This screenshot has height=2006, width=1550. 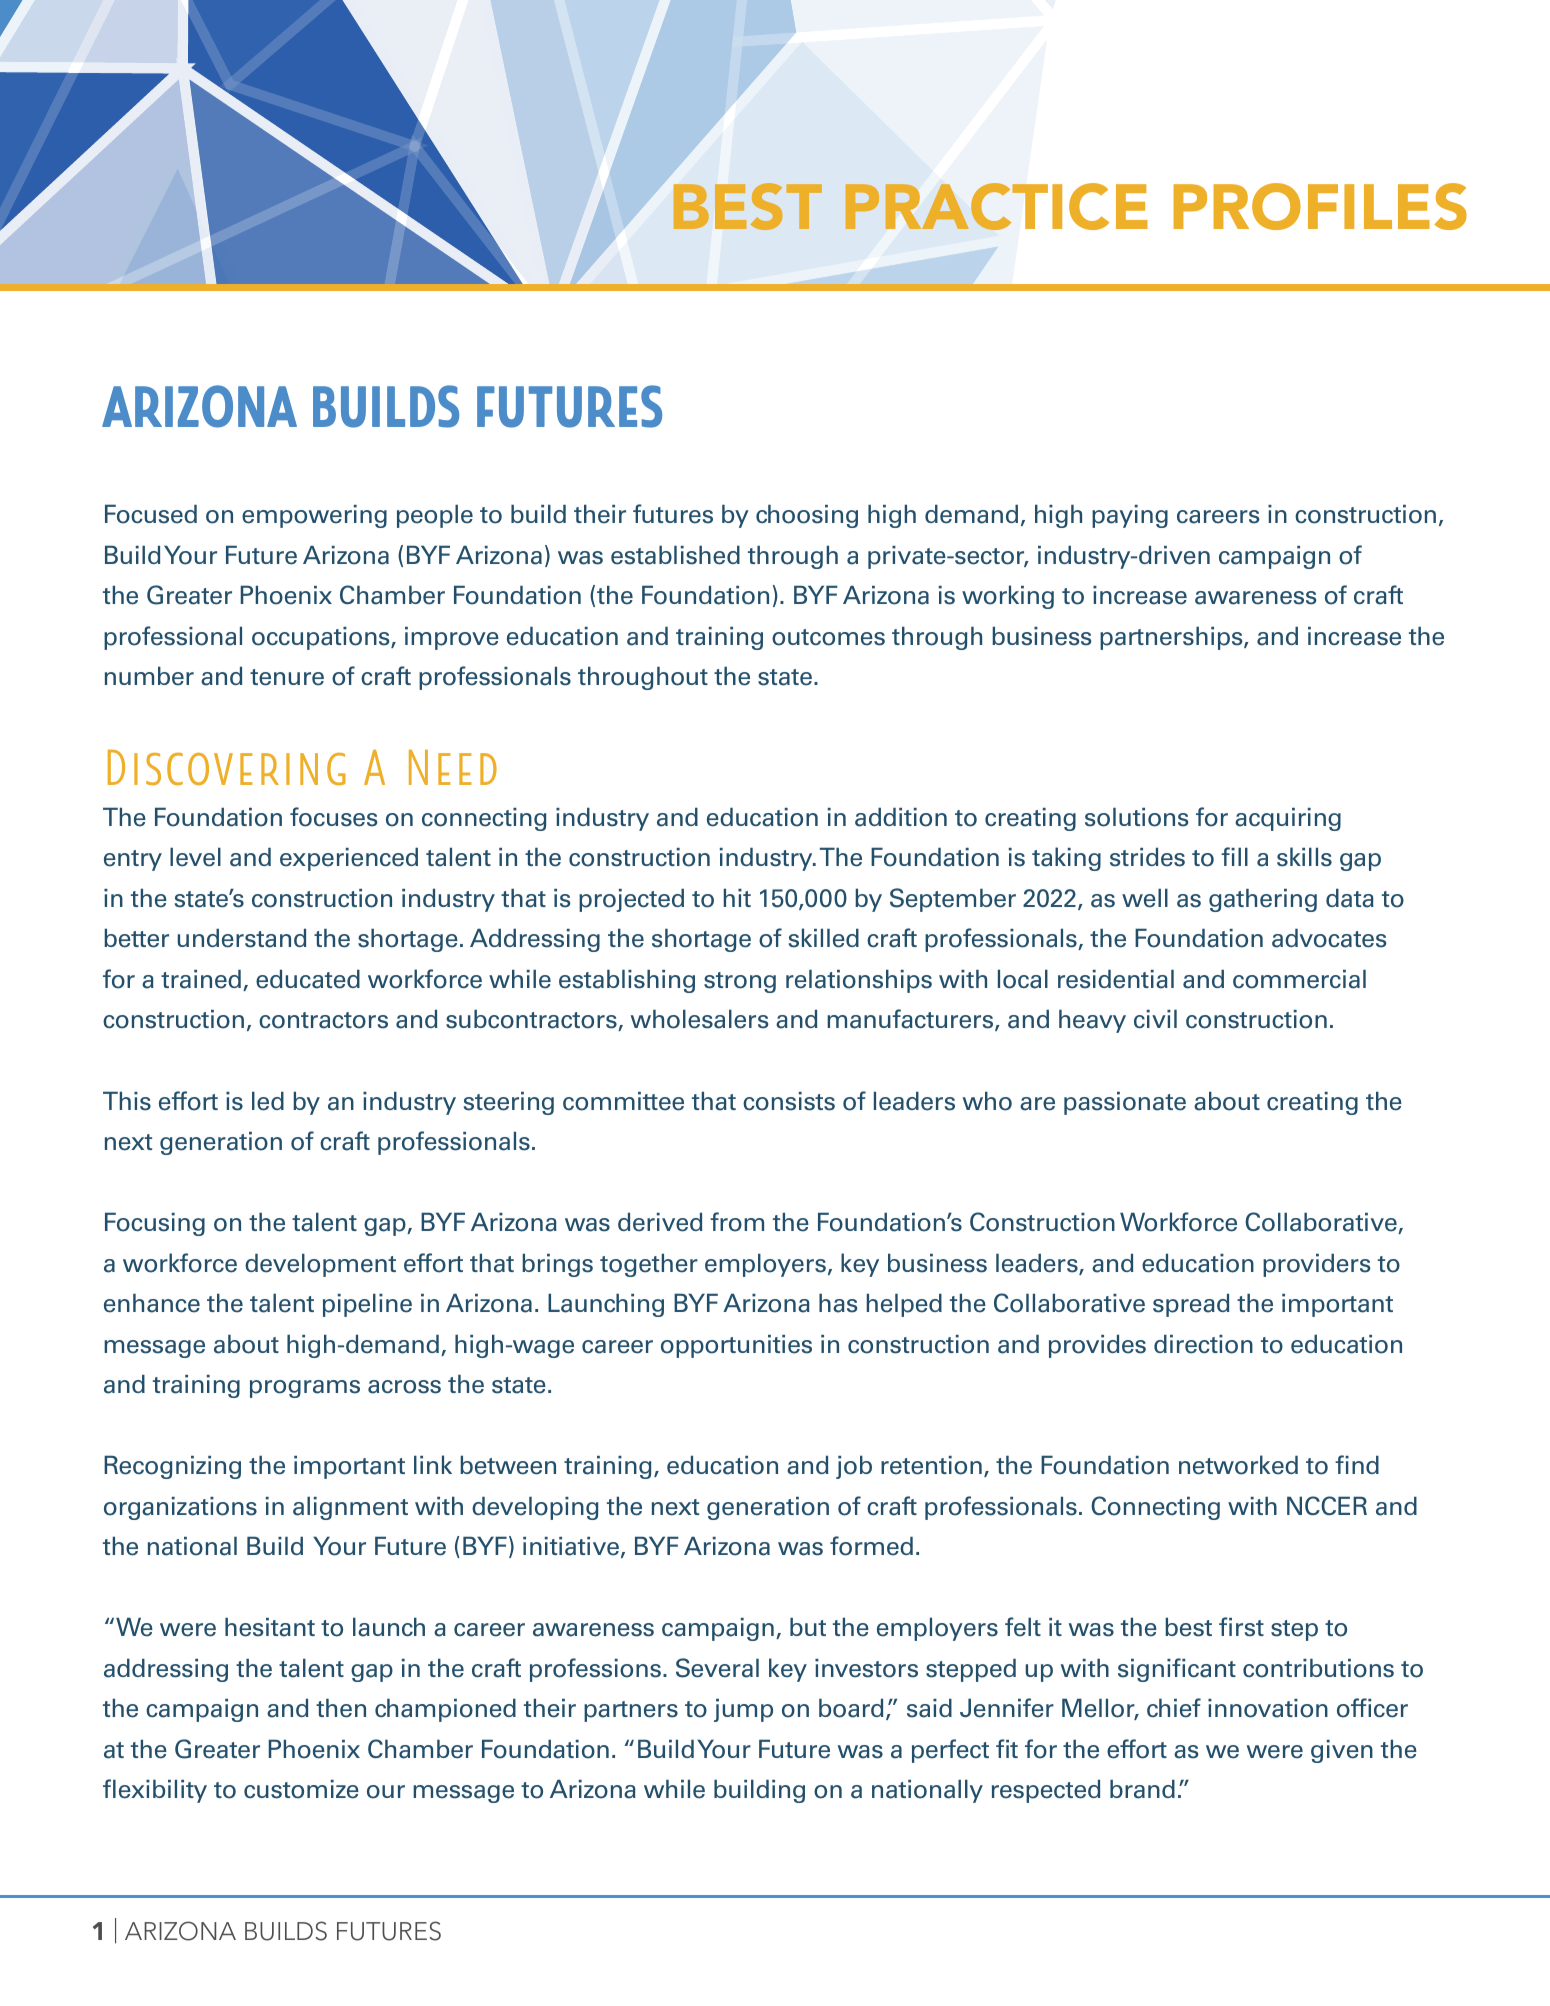 I want to click on empowering, so click(x=314, y=516).
